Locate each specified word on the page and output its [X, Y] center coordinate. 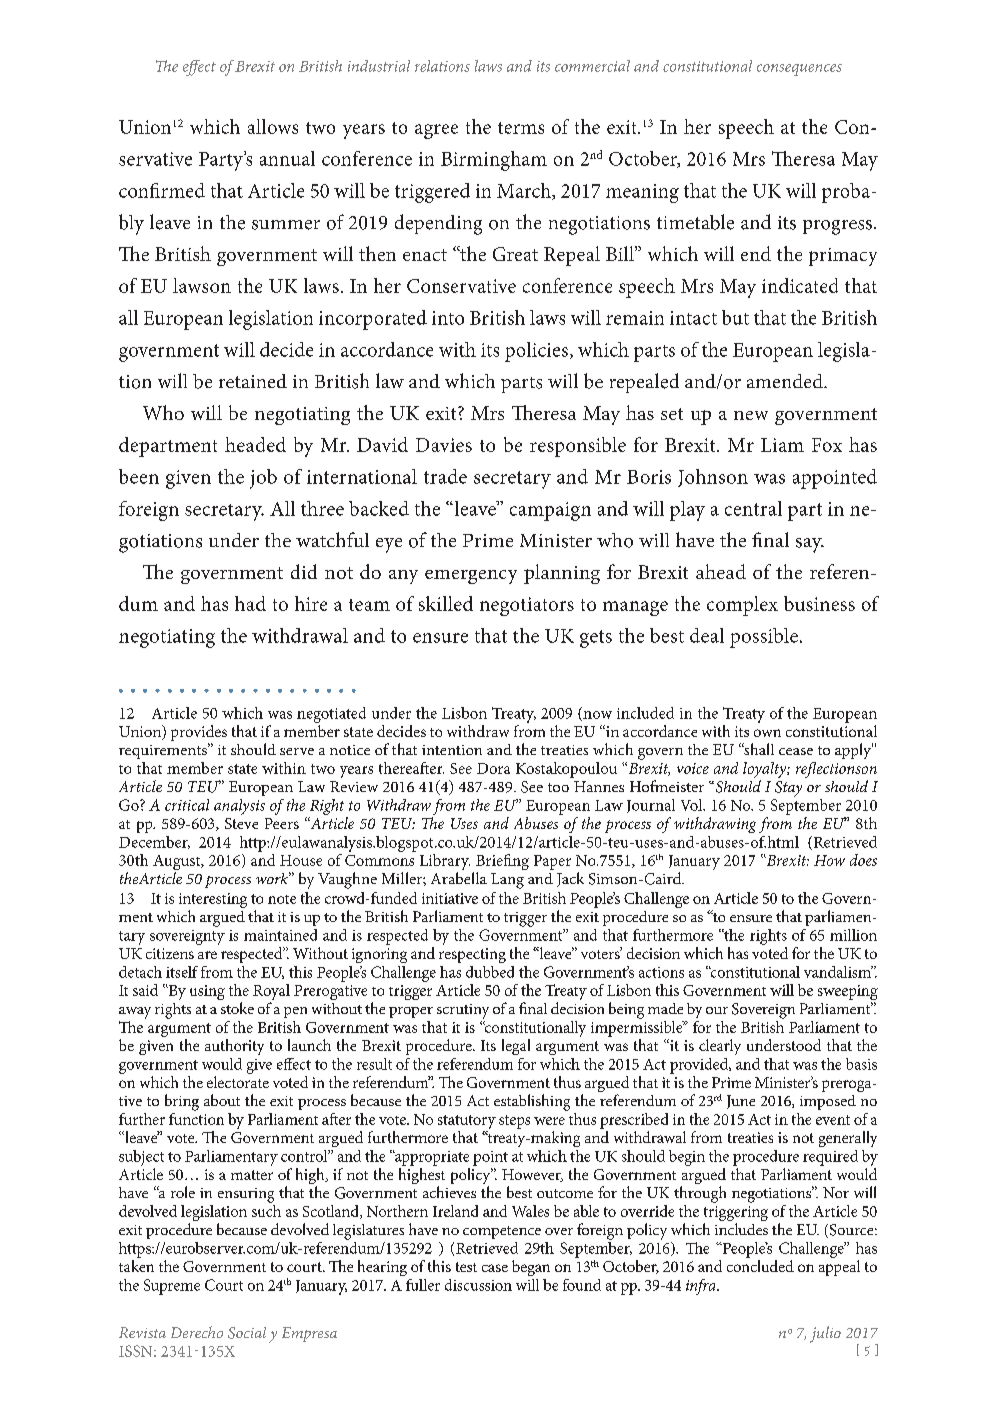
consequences [799, 70]
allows [273, 126]
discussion [478, 1285]
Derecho [197, 1332]
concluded [760, 1266]
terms [521, 128]
